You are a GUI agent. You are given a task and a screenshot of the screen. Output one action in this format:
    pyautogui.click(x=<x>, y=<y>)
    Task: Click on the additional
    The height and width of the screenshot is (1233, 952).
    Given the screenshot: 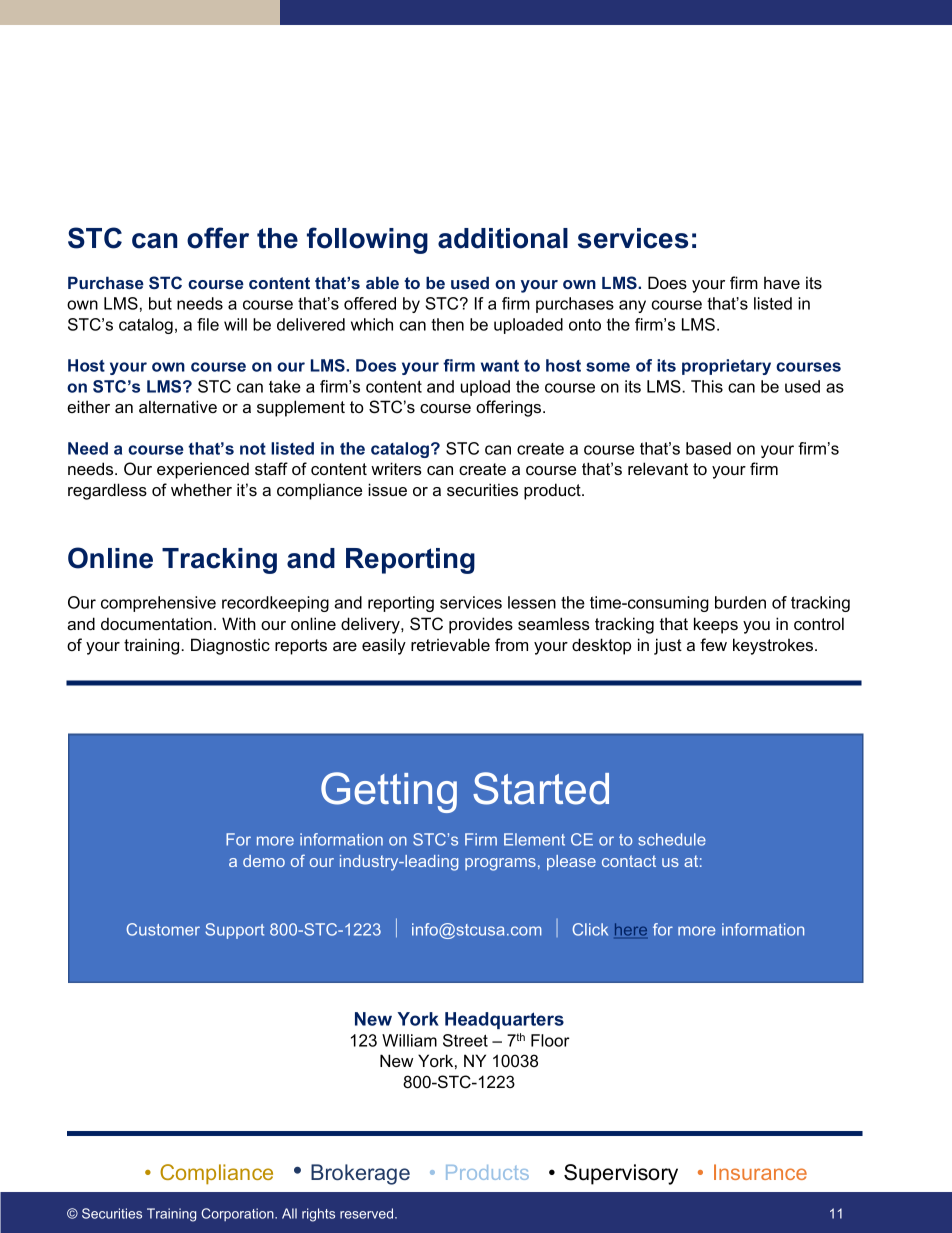 What is the action you would take?
    pyautogui.click(x=503, y=238)
